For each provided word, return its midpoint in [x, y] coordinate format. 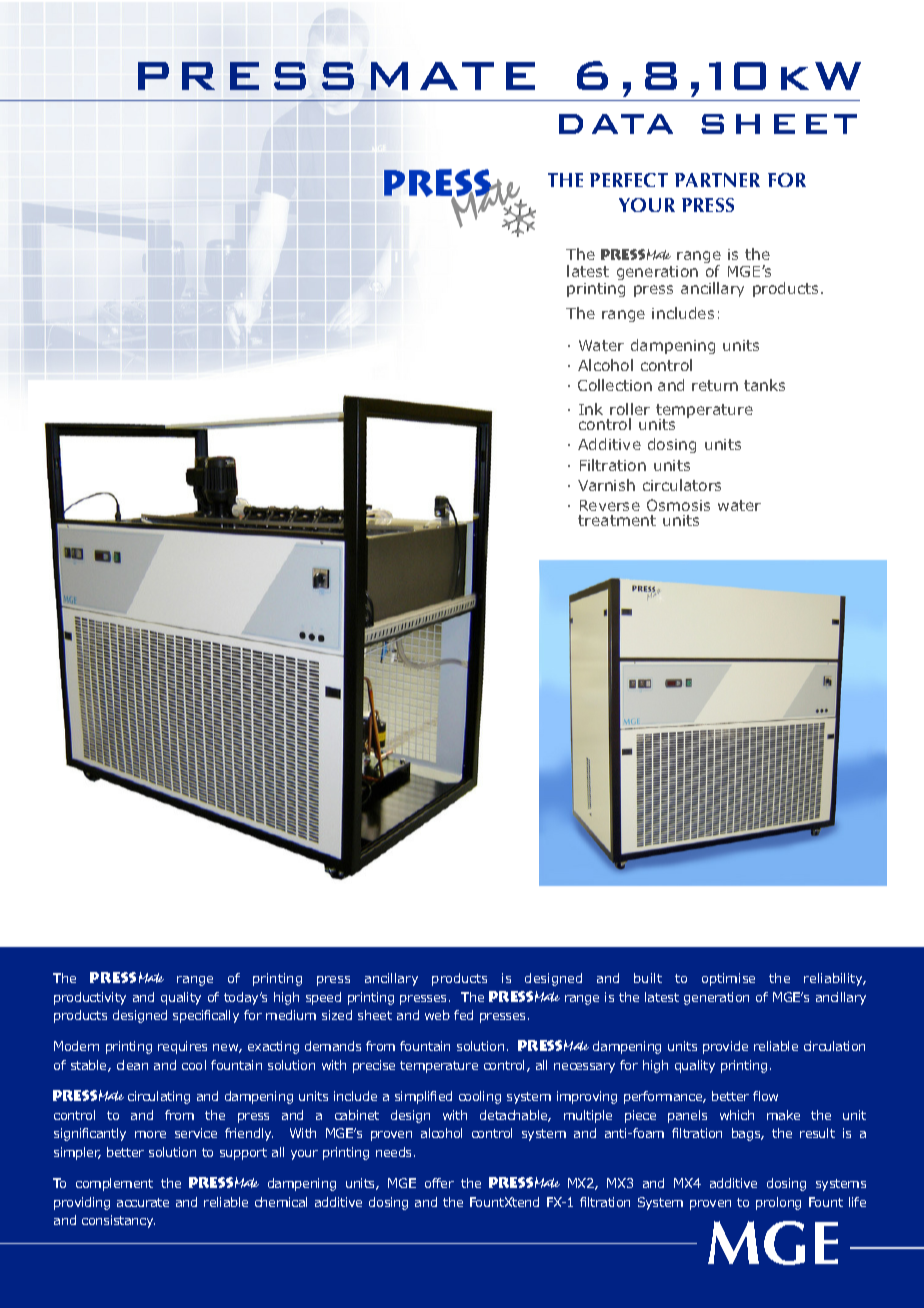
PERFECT [629, 180]
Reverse [610, 505]
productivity [90, 998]
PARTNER [717, 180]
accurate [143, 1202]
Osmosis [678, 505]
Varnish [606, 485]
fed [463, 1015]
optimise [728, 979]
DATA [616, 124]
